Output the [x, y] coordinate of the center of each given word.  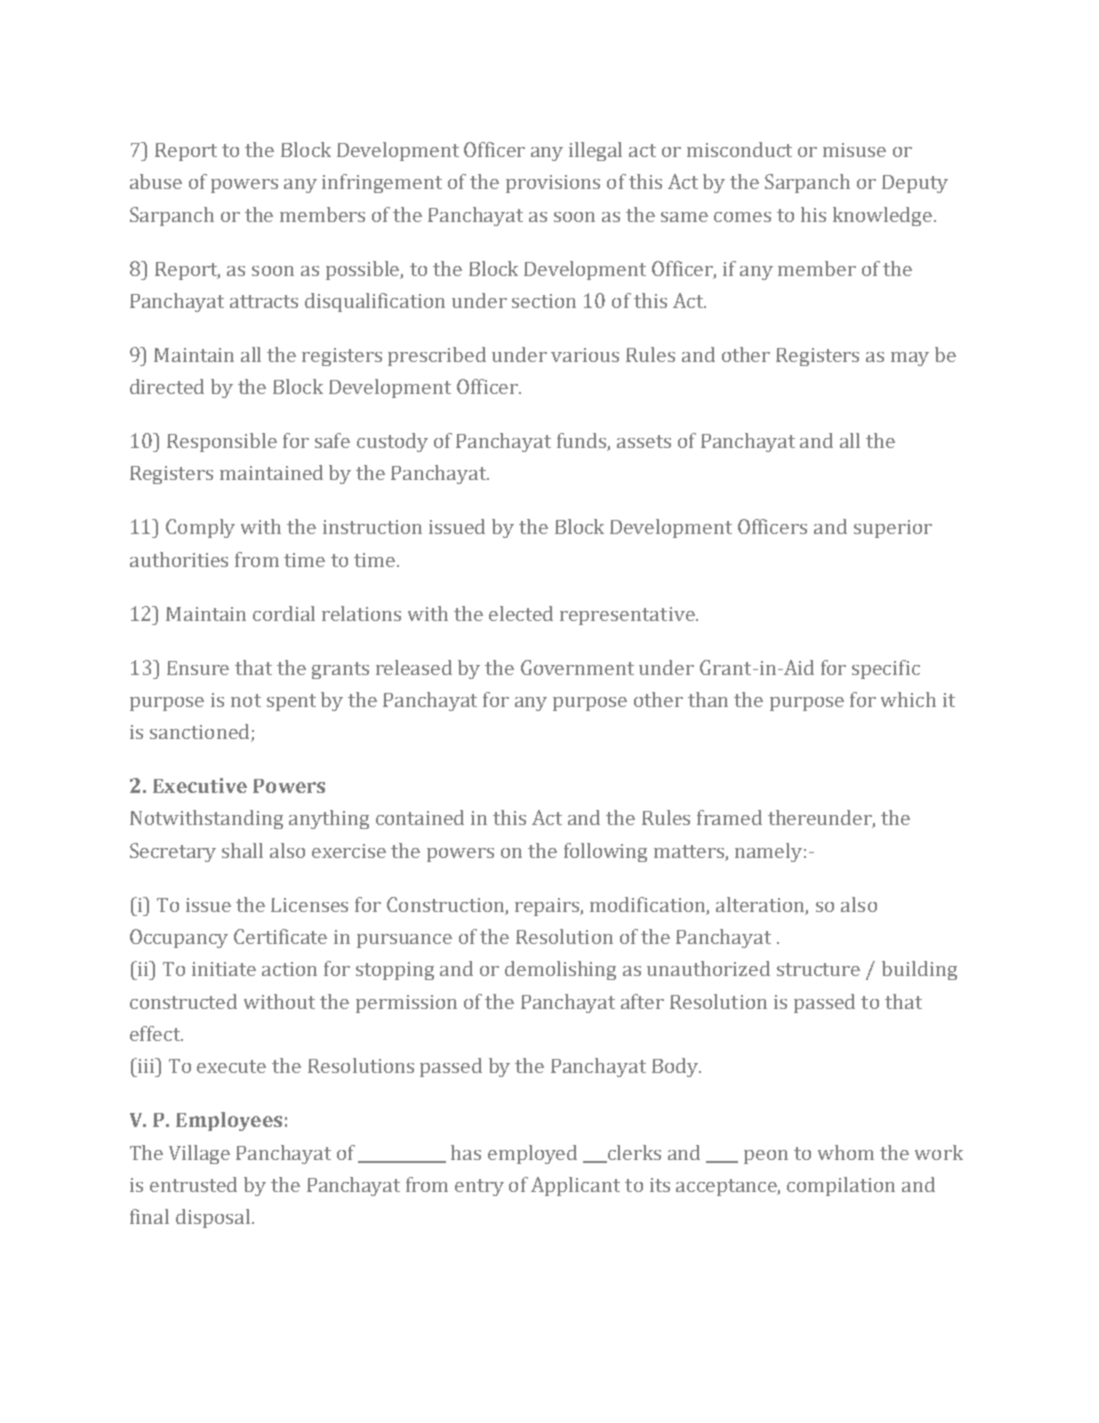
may [910, 359]
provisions [553, 184]
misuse [854, 150]
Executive [200, 785]
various [585, 355]
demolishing [560, 970]
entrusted [193, 1184]
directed [167, 386]
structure [818, 969]
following [605, 852]
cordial [284, 613]
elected [521, 613]
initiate [224, 969]
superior [893, 529]
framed [729, 817]
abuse [156, 181]
